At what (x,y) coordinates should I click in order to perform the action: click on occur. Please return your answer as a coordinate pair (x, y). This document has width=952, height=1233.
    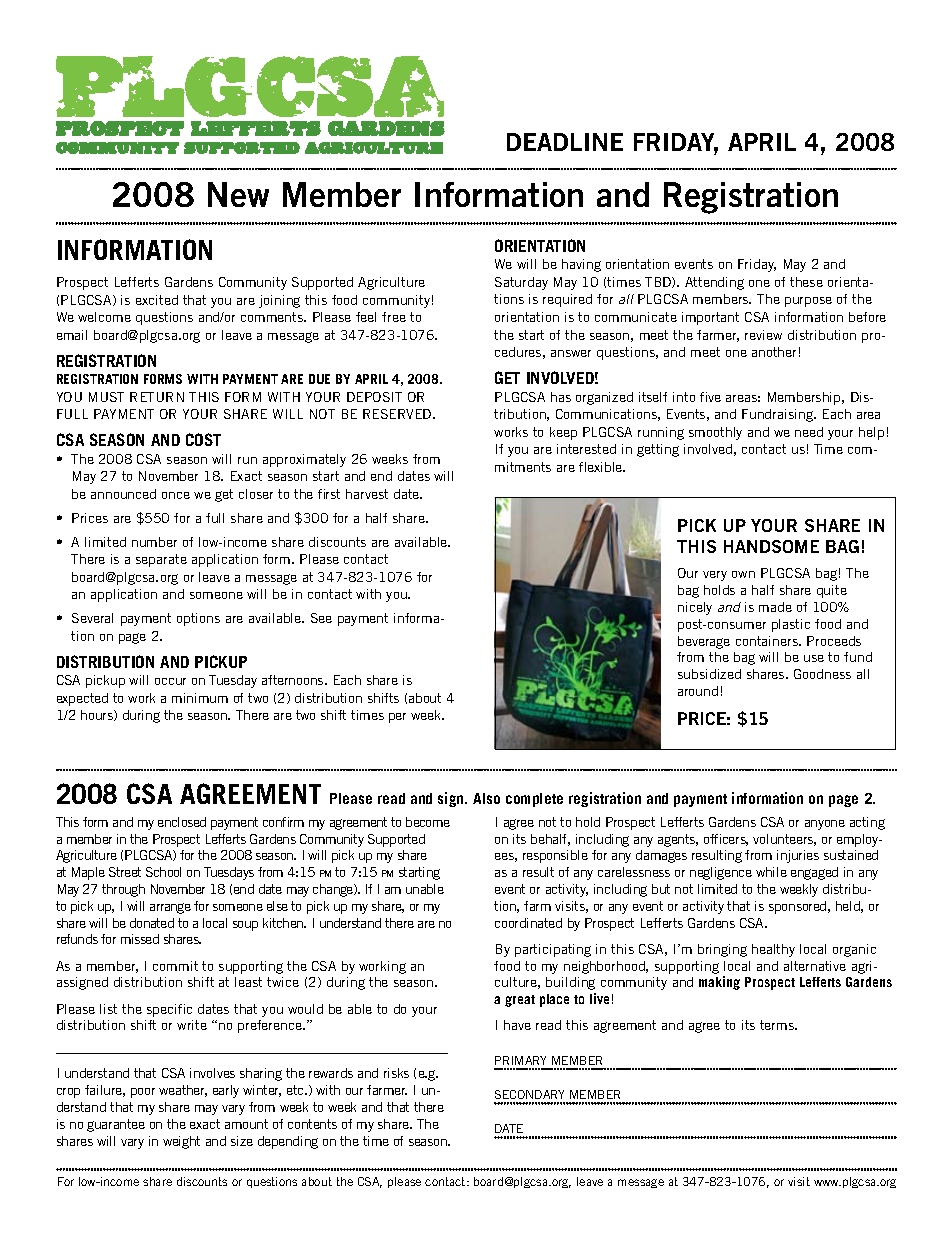
    Looking at the image, I should click on (170, 681).
